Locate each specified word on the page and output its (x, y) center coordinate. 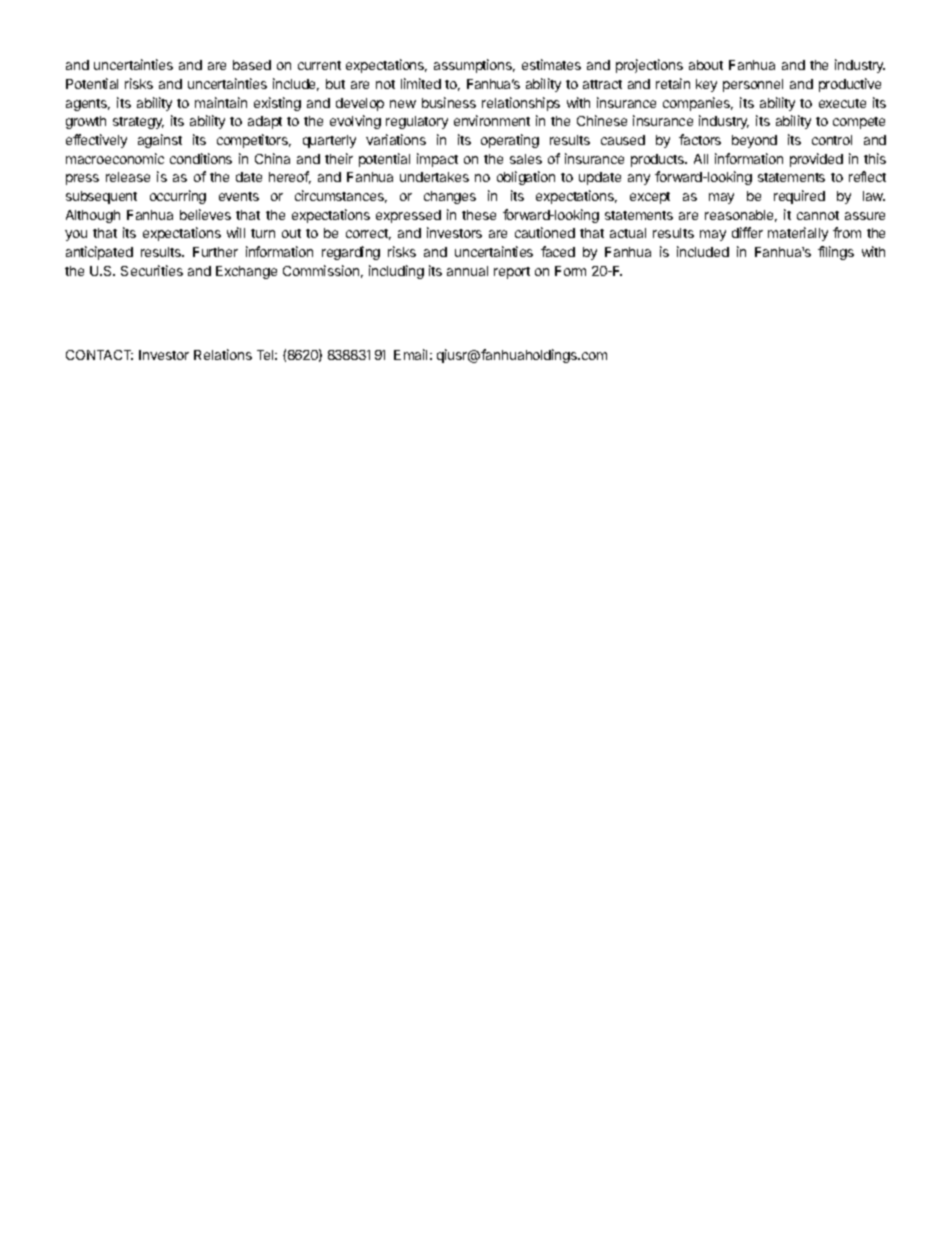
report (512, 273)
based (252, 65)
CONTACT (99, 355)
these (479, 215)
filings (836, 253)
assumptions (474, 66)
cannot (818, 215)
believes (205, 214)
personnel (753, 85)
